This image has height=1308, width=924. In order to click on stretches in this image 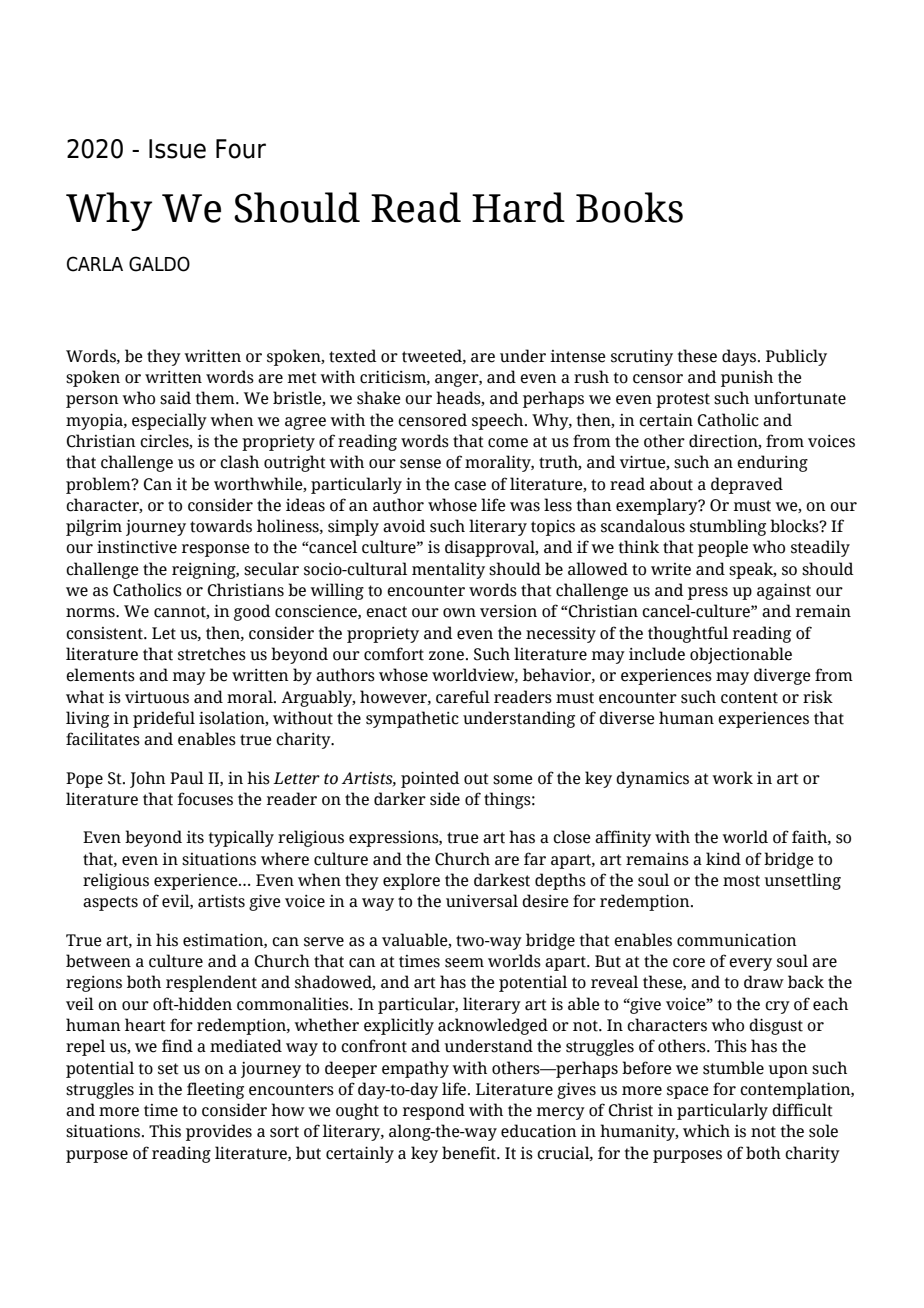, I will do `click(212, 654)`.
